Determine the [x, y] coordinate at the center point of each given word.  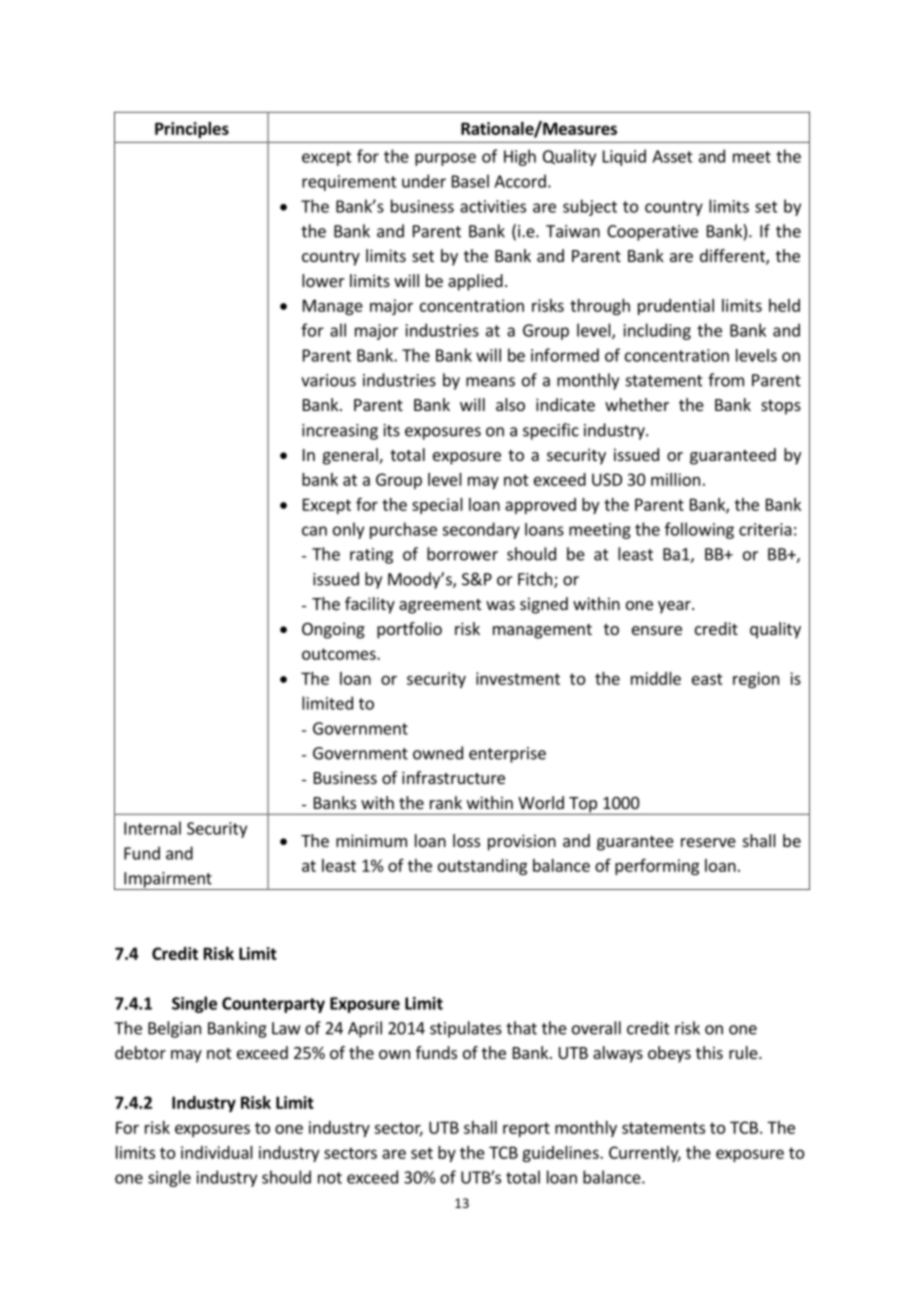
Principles [192, 130]
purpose [445, 159]
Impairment [168, 881]
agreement [440, 606]
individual [217, 1152]
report [526, 1129]
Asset [672, 156]
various [328, 380]
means [490, 382]
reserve [708, 842]
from [726, 380]
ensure [657, 630]
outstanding [482, 867]
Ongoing [333, 630]
